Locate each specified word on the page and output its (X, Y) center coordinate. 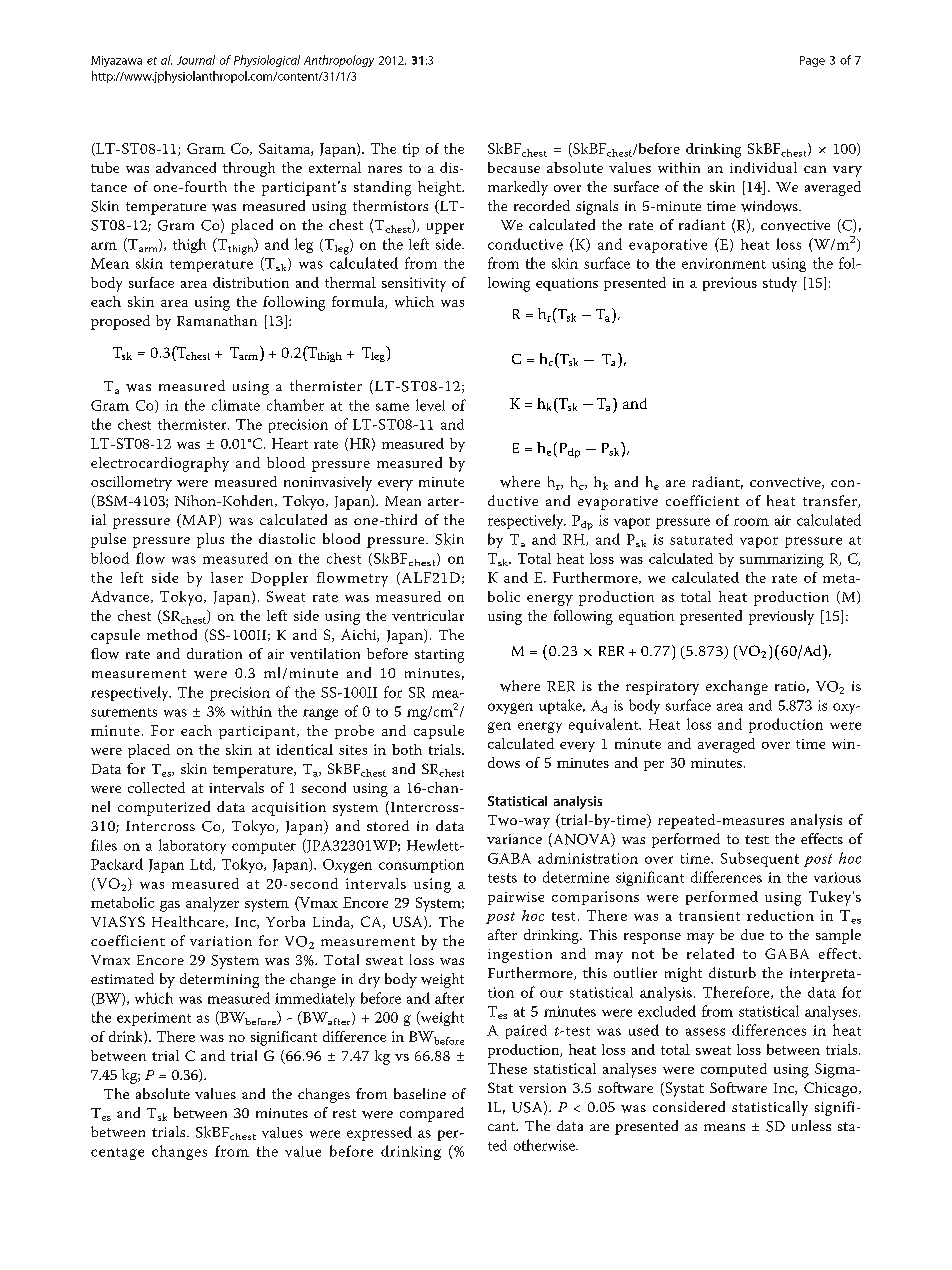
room (751, 522)
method (172, 634)
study (780, 284)
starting (439, 656)
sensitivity (414, 284)
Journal (196, 60)
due (752, 934)
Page (812, 61)
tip (411, 150)
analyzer (212, 904)
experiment (154, 1019)
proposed (120, 322)
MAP (199, 521)
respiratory (662, 688)
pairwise (516, 898)
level (430, 405)
